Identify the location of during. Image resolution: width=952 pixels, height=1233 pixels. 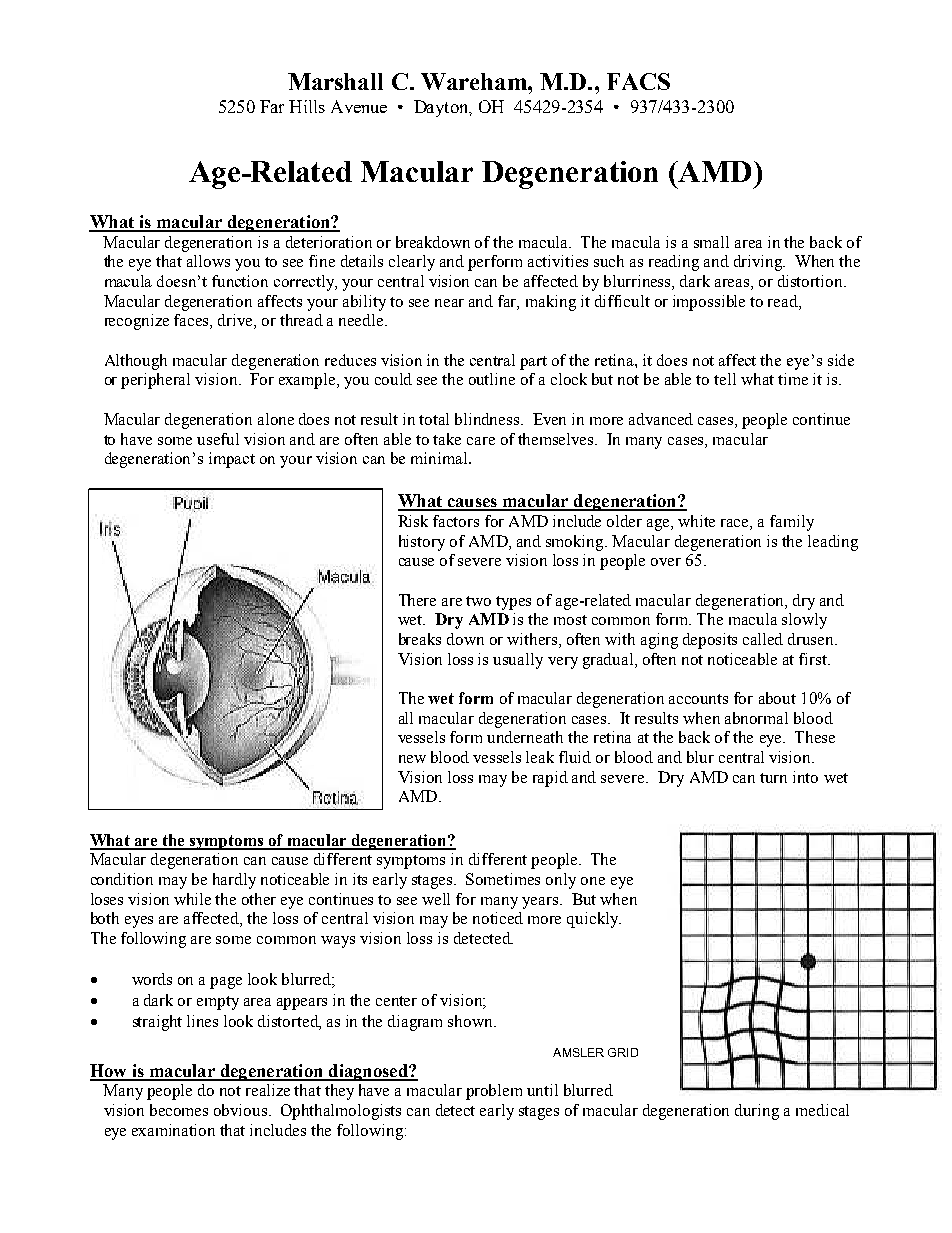
(757, 1112).
